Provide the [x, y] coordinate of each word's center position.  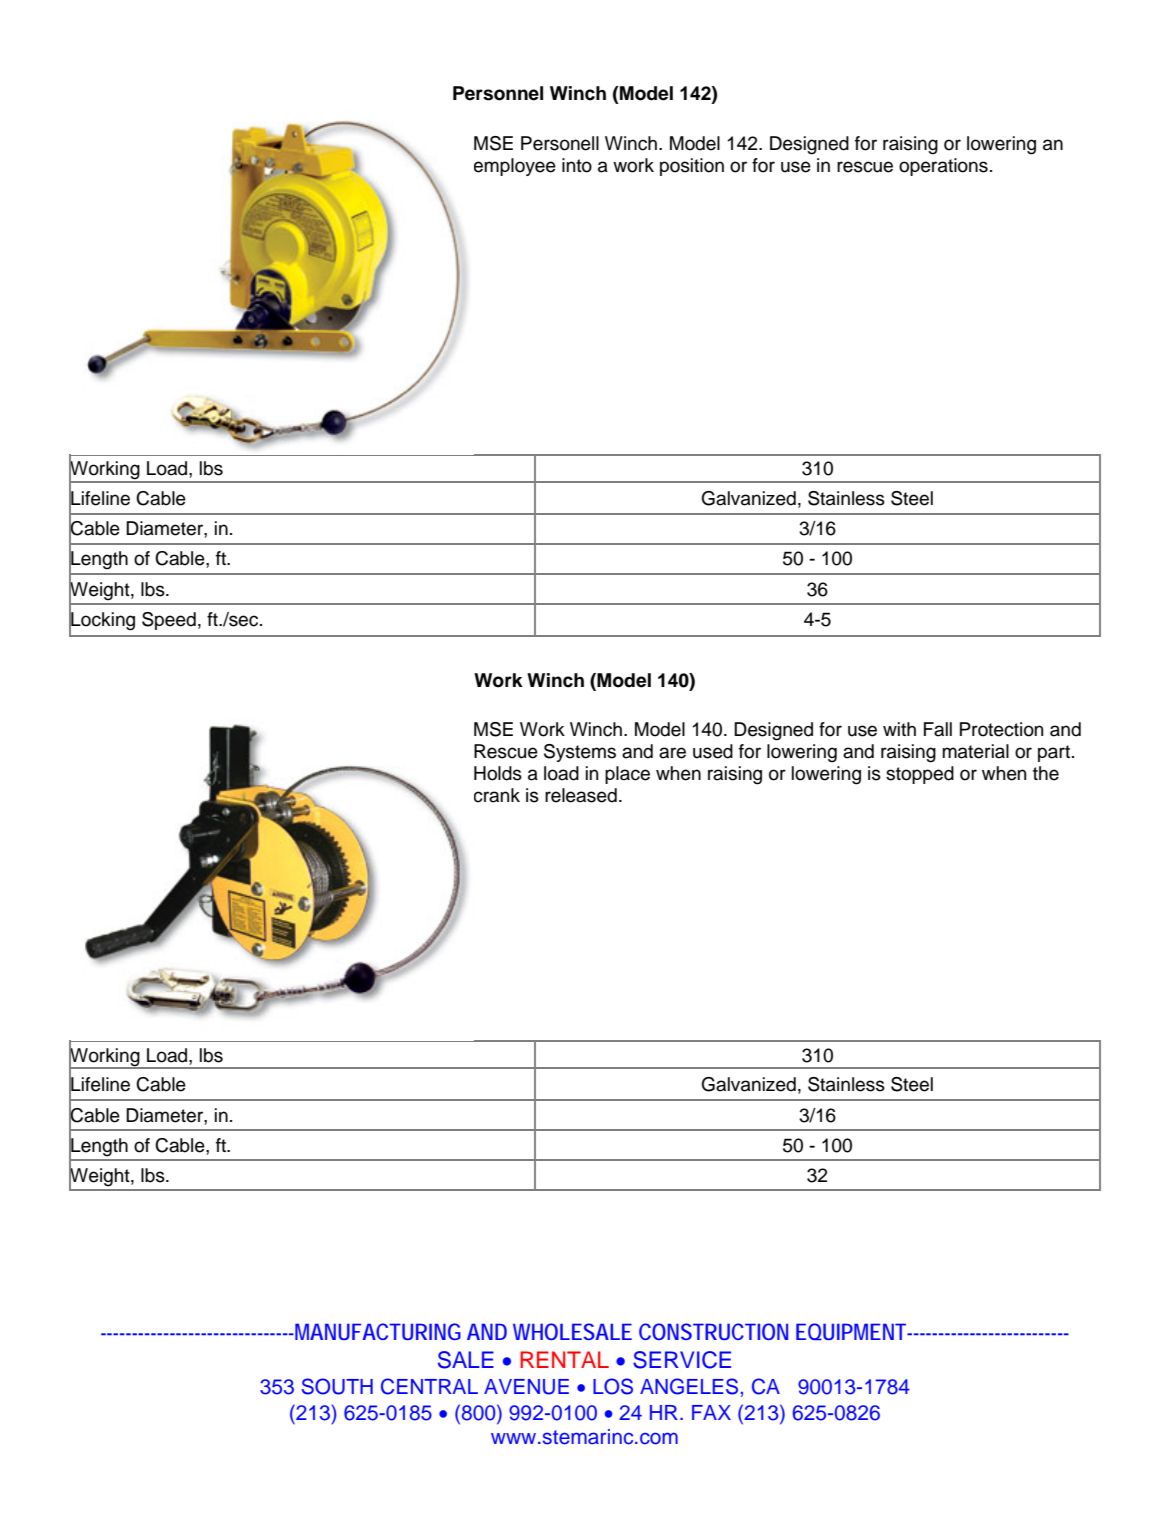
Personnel [498, 93]
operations [943, 167]
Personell [560, 143]
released [581, 795]
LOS [613, 1386]
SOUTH [337, 1386]
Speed [169, 621]
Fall [938, 729]
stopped [920, 775]
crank [497, 795]
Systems [580, 753]
